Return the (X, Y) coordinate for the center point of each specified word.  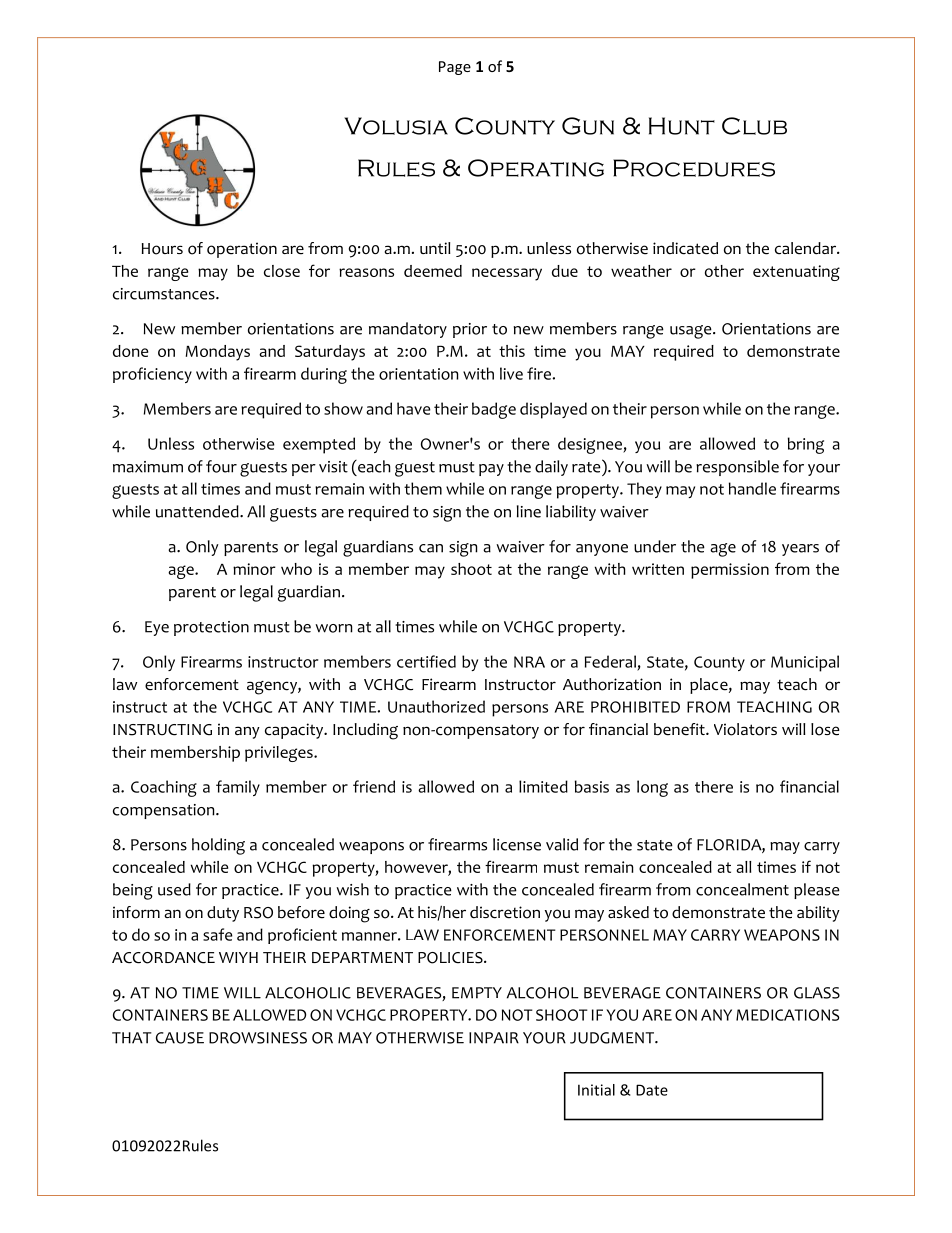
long (652, 788)
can (431, 548)
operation (242, 250)
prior (470, 330)
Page (455, 68)
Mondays (218, 353)
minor (254, 569)
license (517, 844)
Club (754, 126)
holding (218, 846)
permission (730, 571)
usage (692, 332)
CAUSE (180, 1038)
